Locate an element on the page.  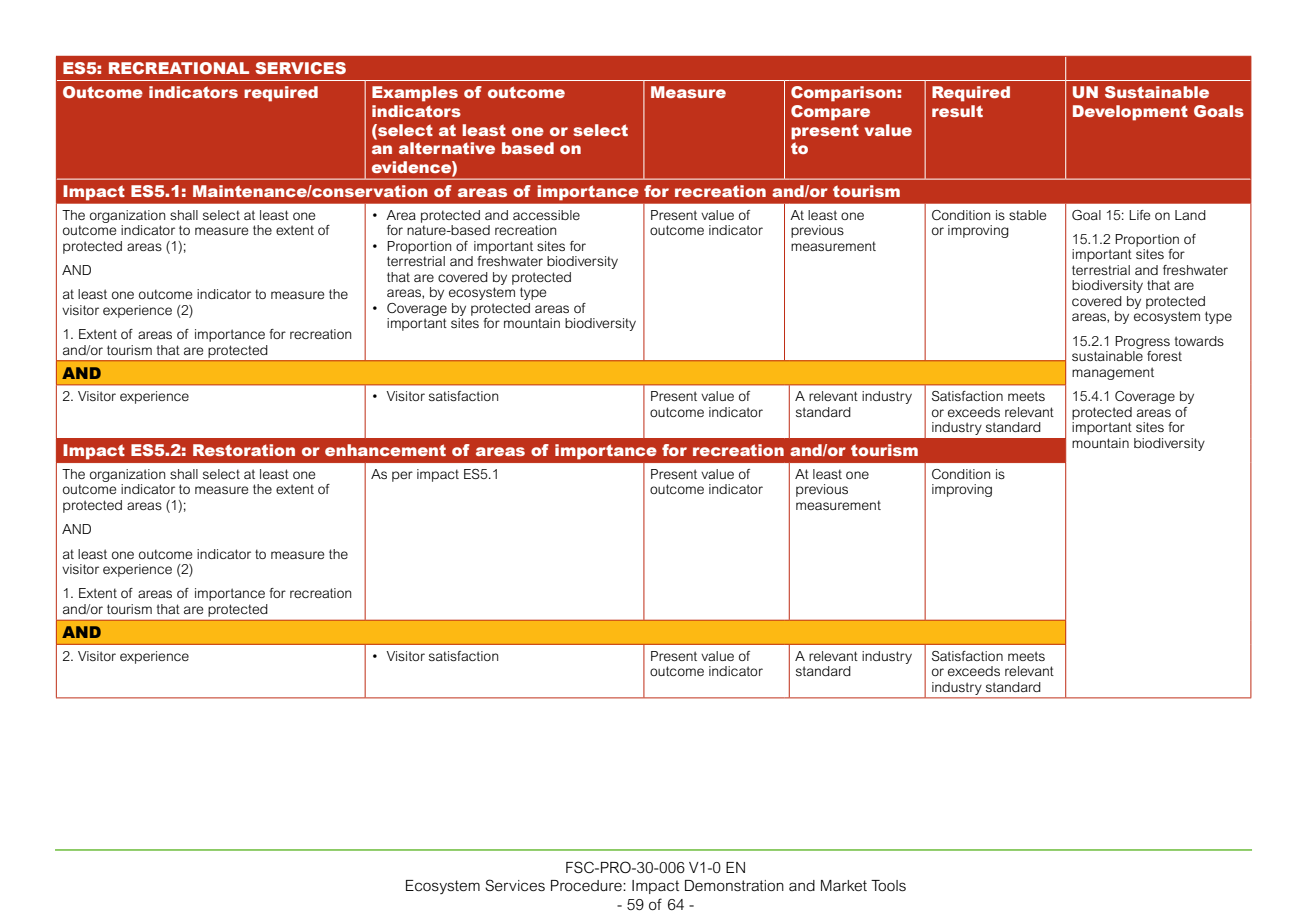
Demonstration is located at coordinates (734, 885).
